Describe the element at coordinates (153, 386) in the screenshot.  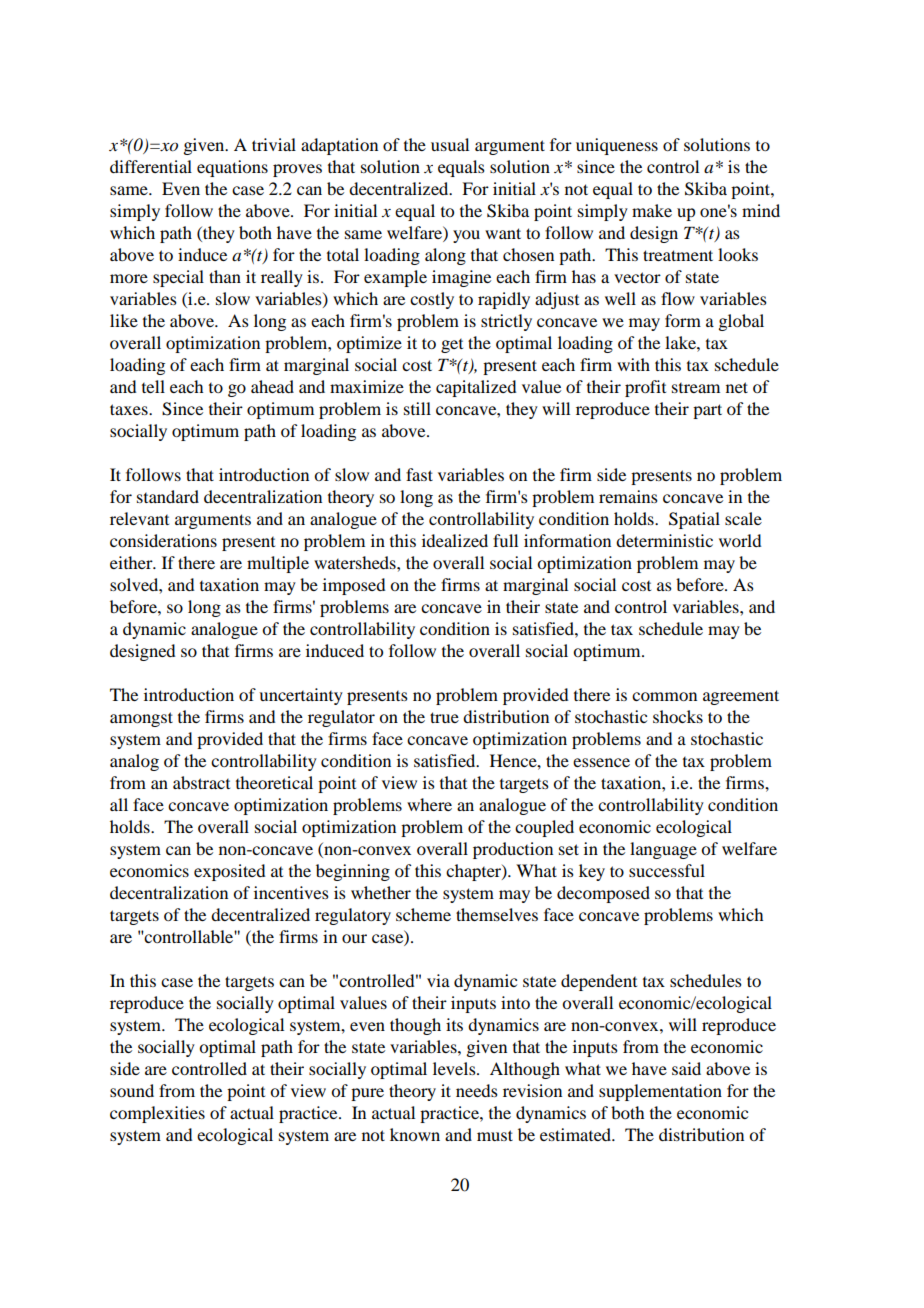
I see `tell` at that location.
